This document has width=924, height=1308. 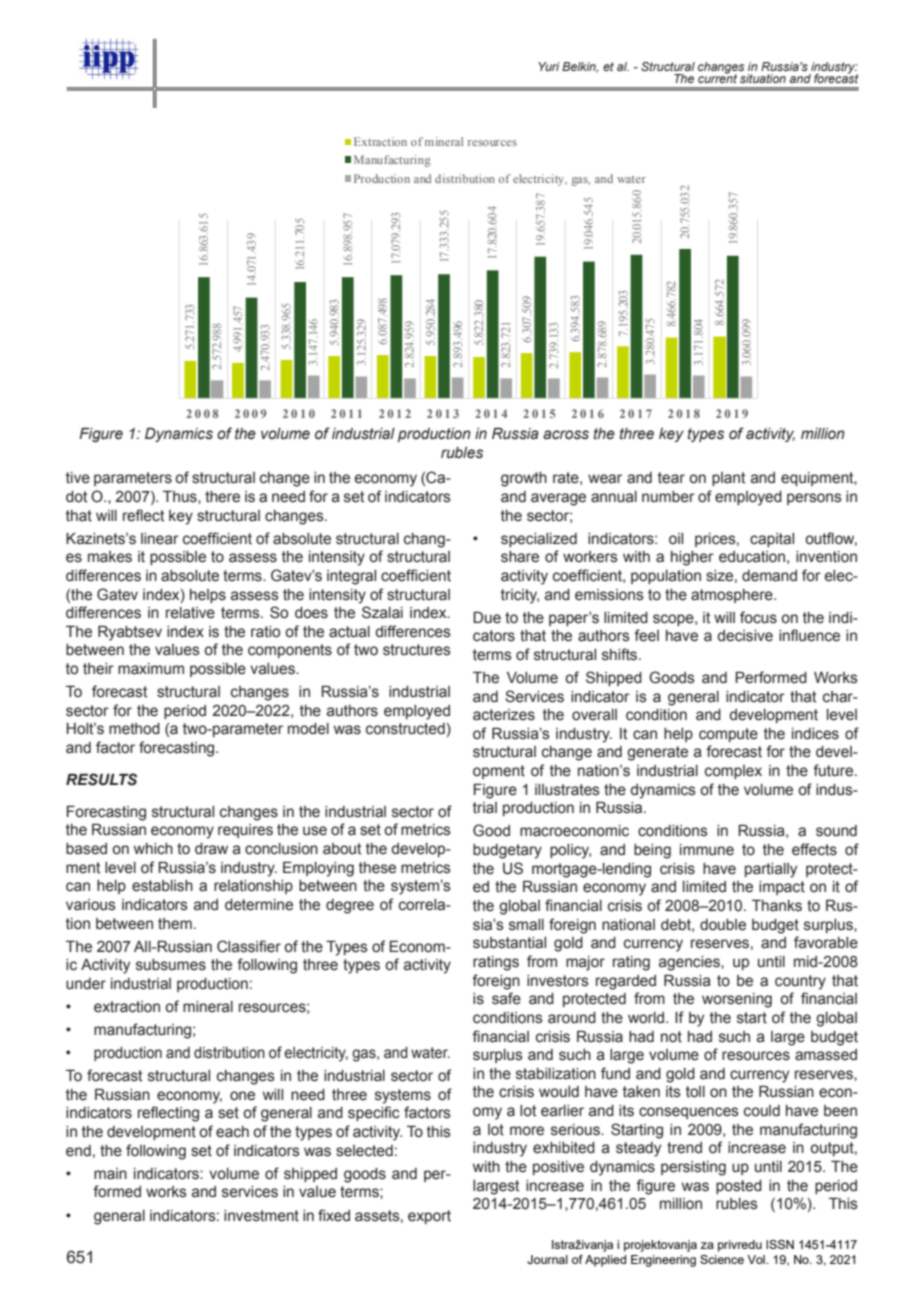 I want to click on Yuri, so click(x=549, y=66).
